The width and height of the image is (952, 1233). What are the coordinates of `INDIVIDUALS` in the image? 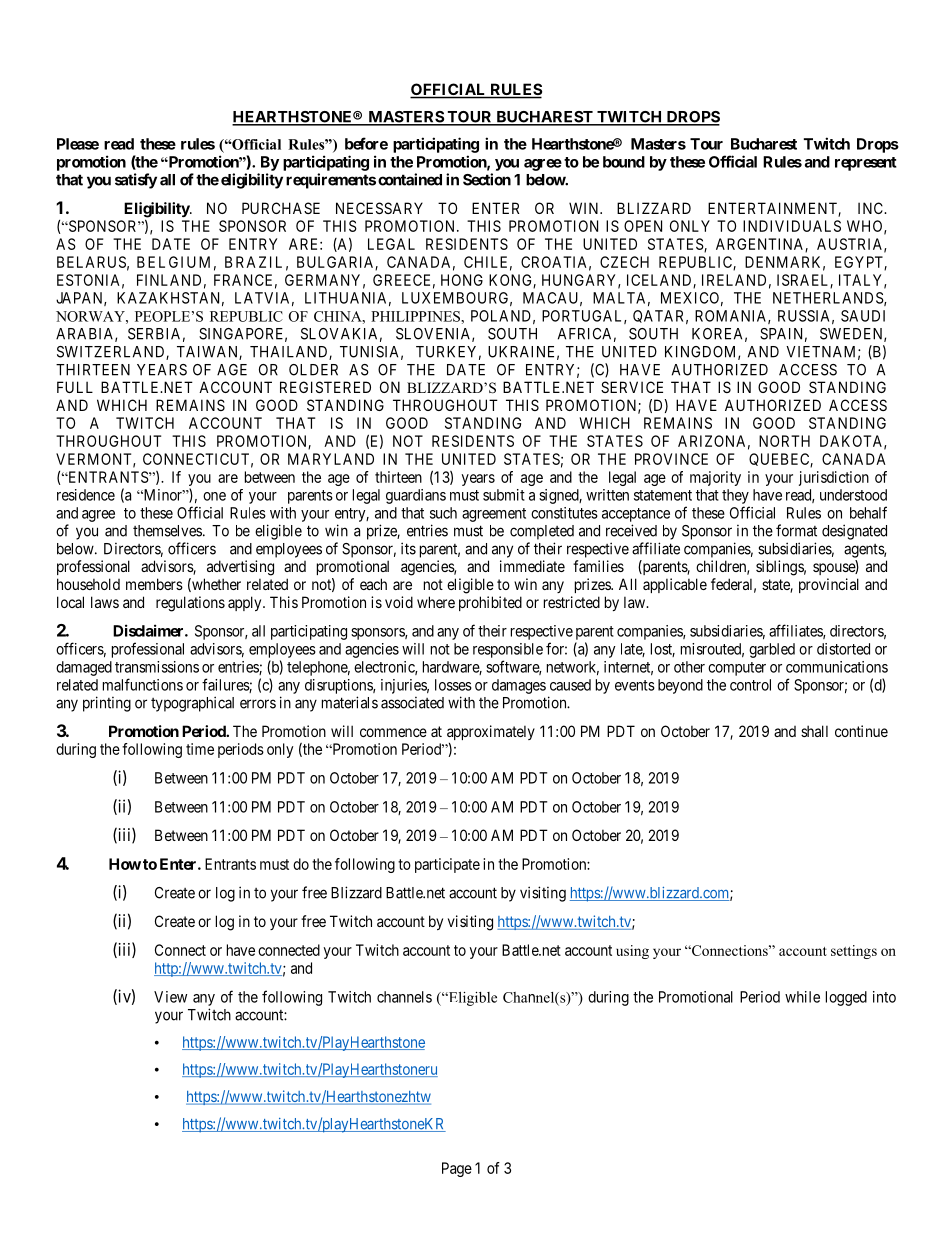 It's located at (792, 226).
